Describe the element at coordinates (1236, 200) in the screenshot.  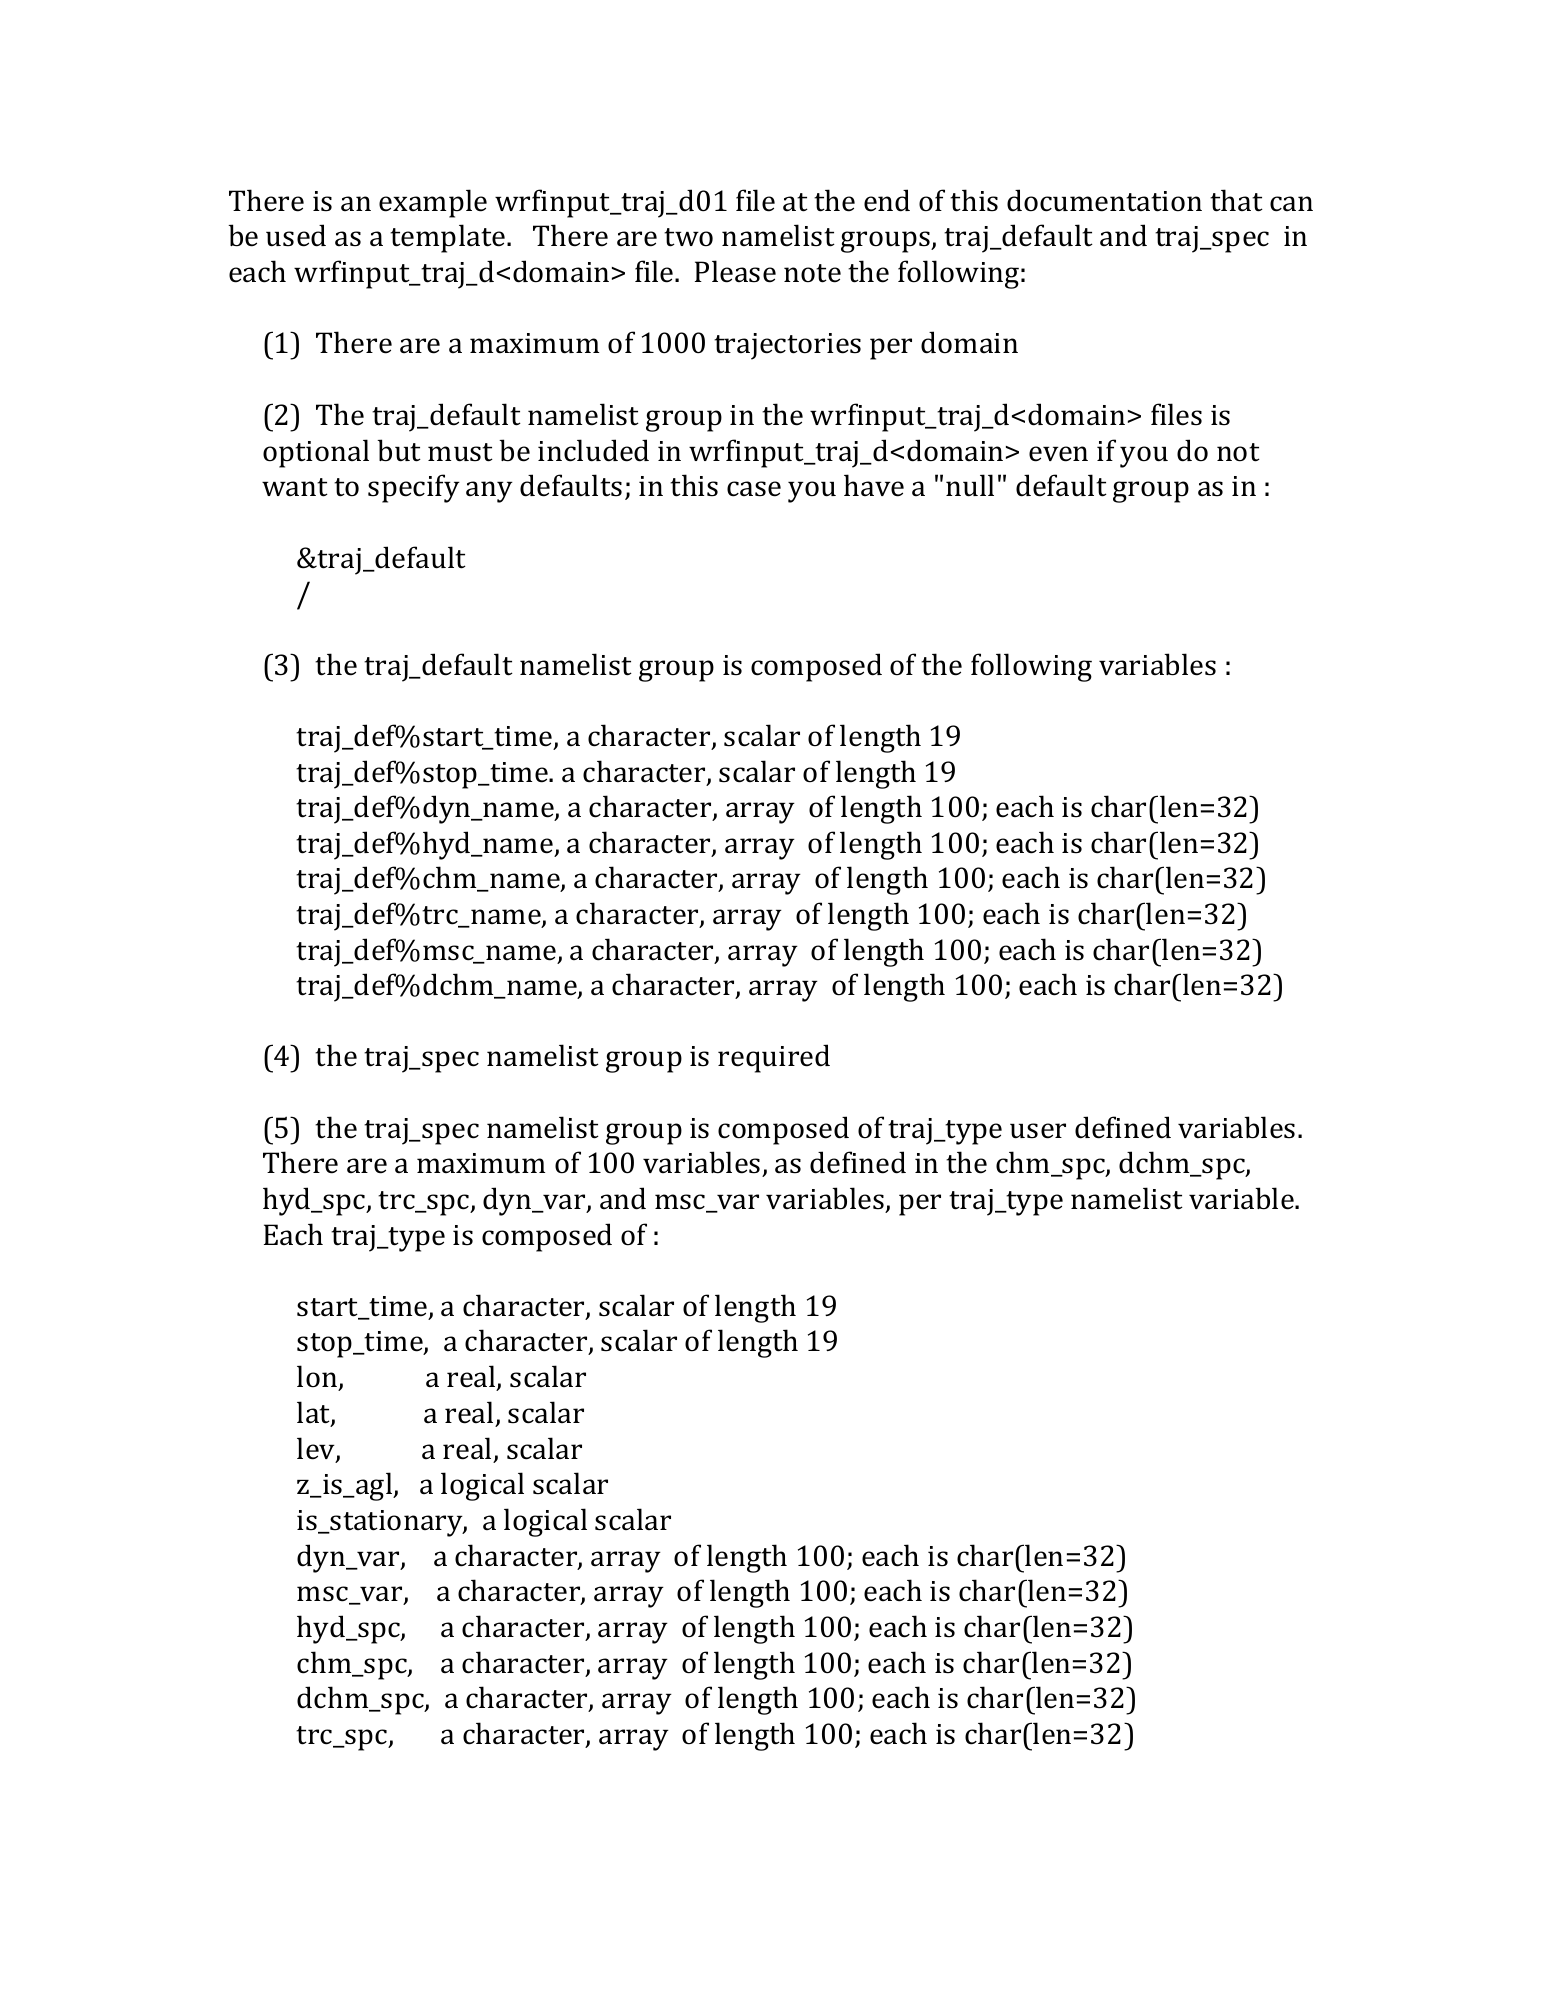
I see `that` at that location.
